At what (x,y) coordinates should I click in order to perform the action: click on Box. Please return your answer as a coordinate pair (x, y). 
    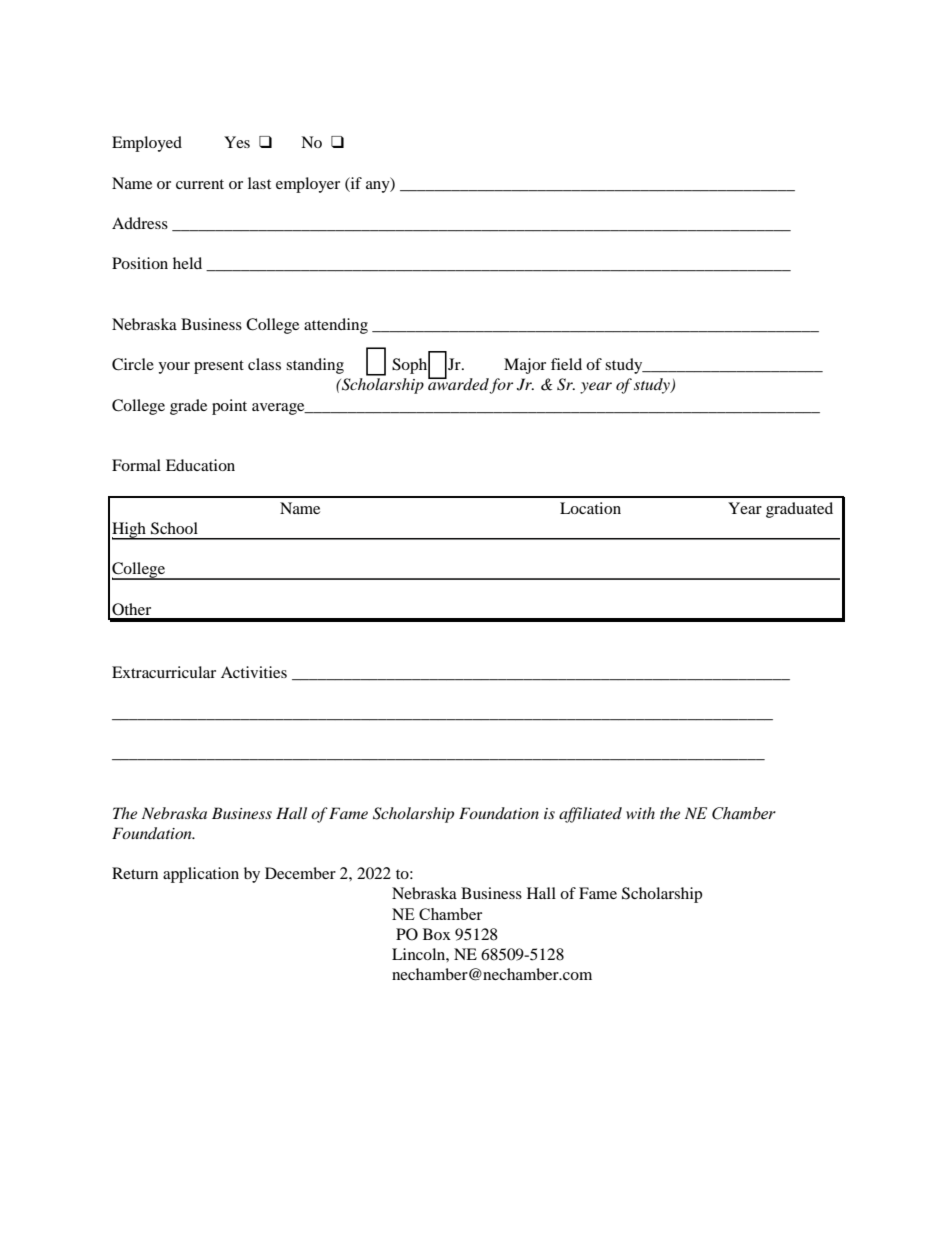
    Looking at the image, I should click on (437, 934).
